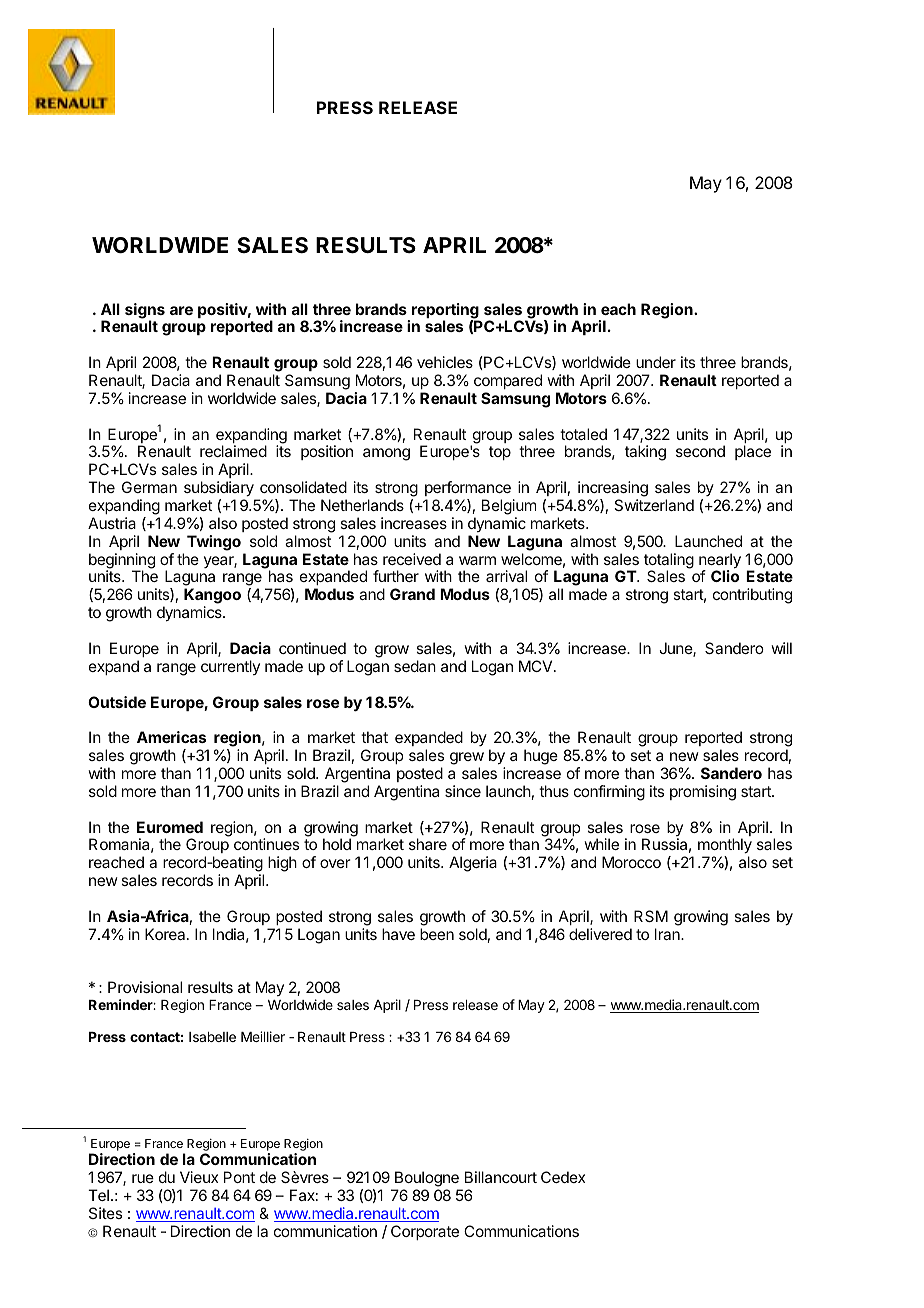 This screenshot has width=924, height=1308. Describe the element at coordinates (445, 362) in the screenshot. I see `vehicles` at that location.
